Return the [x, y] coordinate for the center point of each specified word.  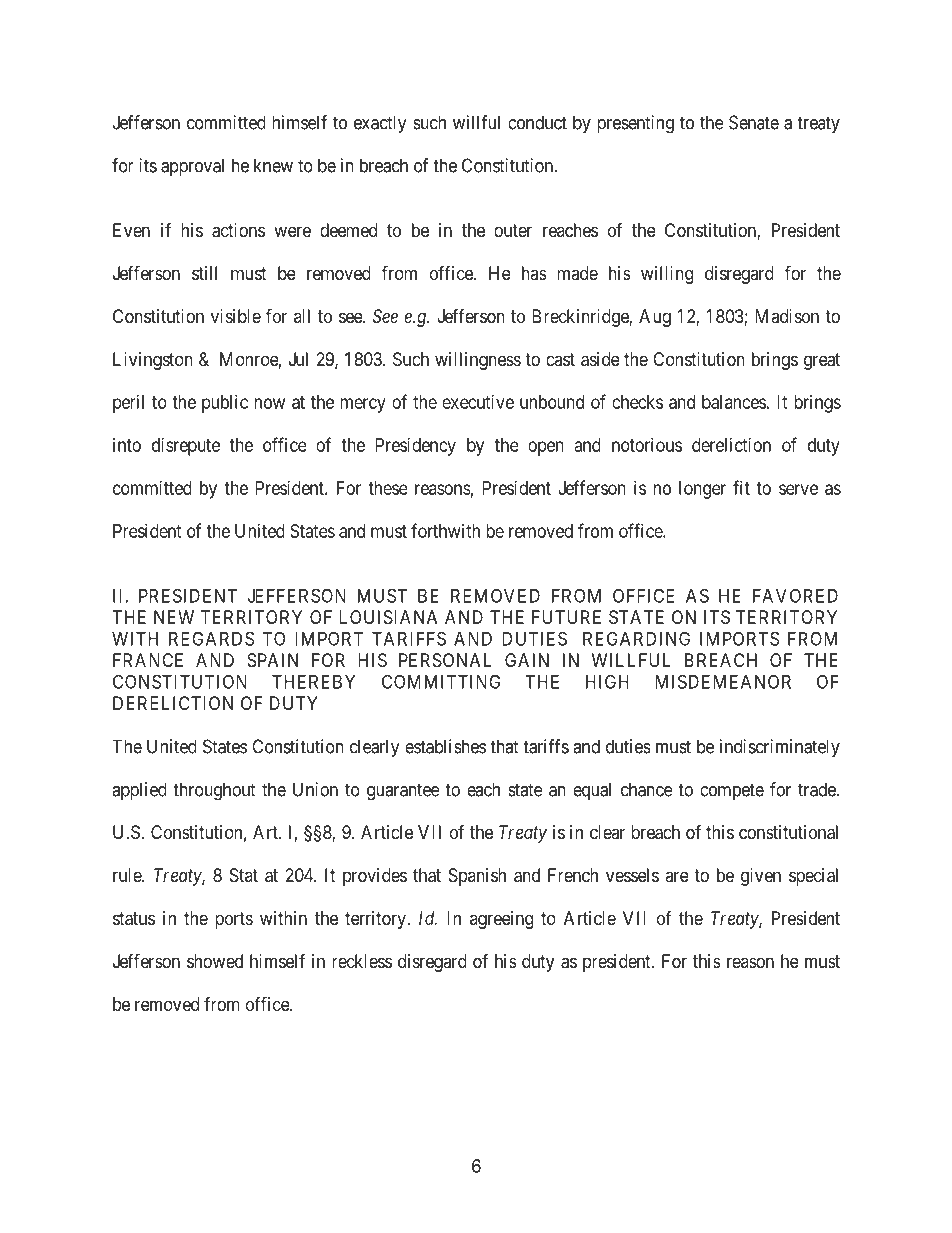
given [761, 877]
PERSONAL [445, 660]
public [225, 404]
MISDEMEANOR [723, 681]
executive [478, 402]
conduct [537, 122]
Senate [754, 122]
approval [192, 167]
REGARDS [211, 638]
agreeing [501, 920]
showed [215, 961]
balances [734, 402]
